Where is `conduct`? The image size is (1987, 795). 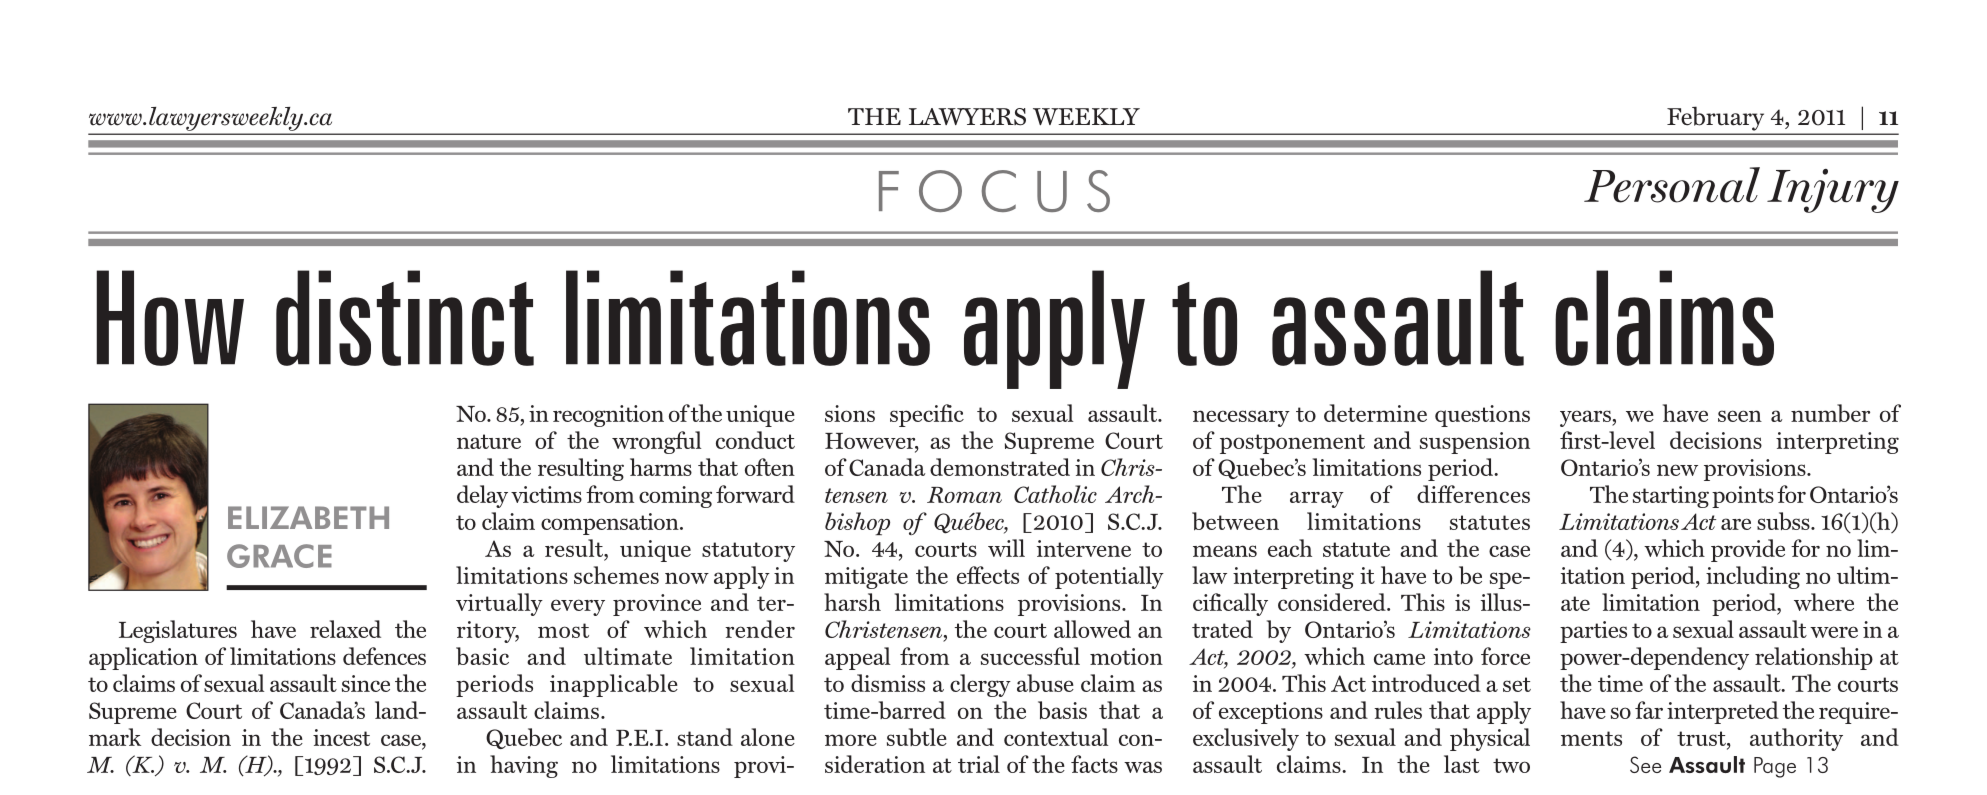
conduct is located at coordinates (755, 440).
